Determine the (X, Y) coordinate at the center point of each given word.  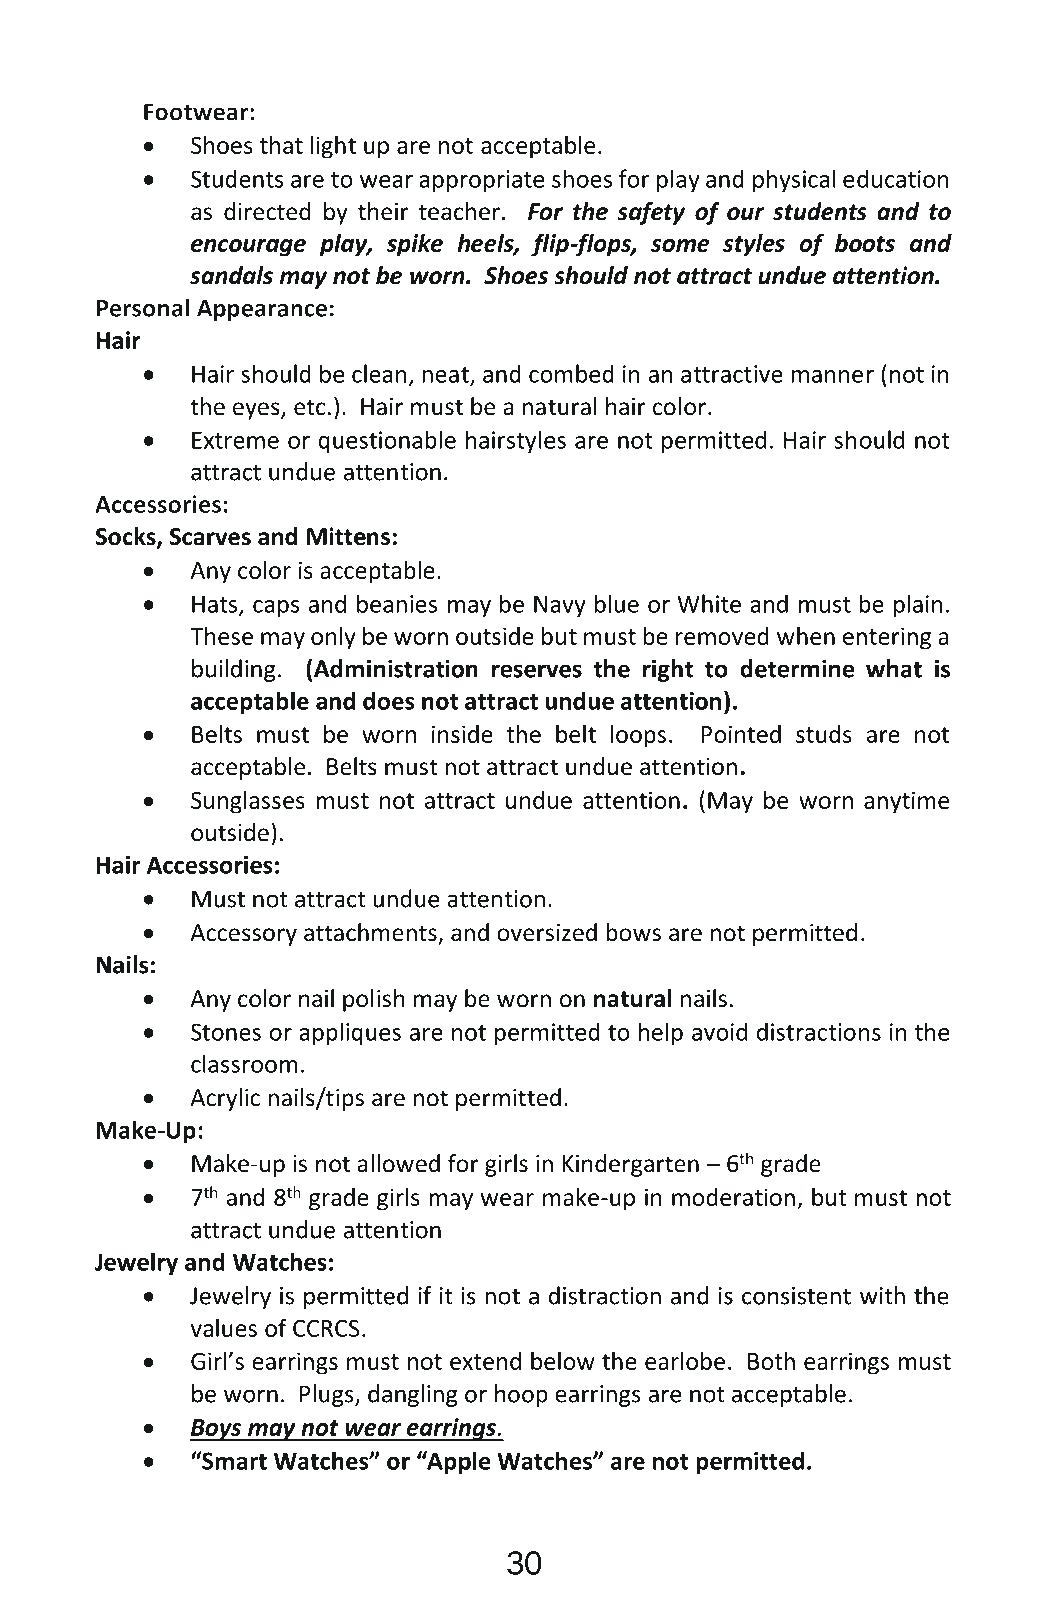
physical (794, 180)
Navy (560, 606)
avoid (719, 1031)
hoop (521, 1395)
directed (267, 211)
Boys (217, 1430)
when (806, 635)
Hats (216, 605)
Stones (226, 1032)
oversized (547, 932)
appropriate (481, 181)
